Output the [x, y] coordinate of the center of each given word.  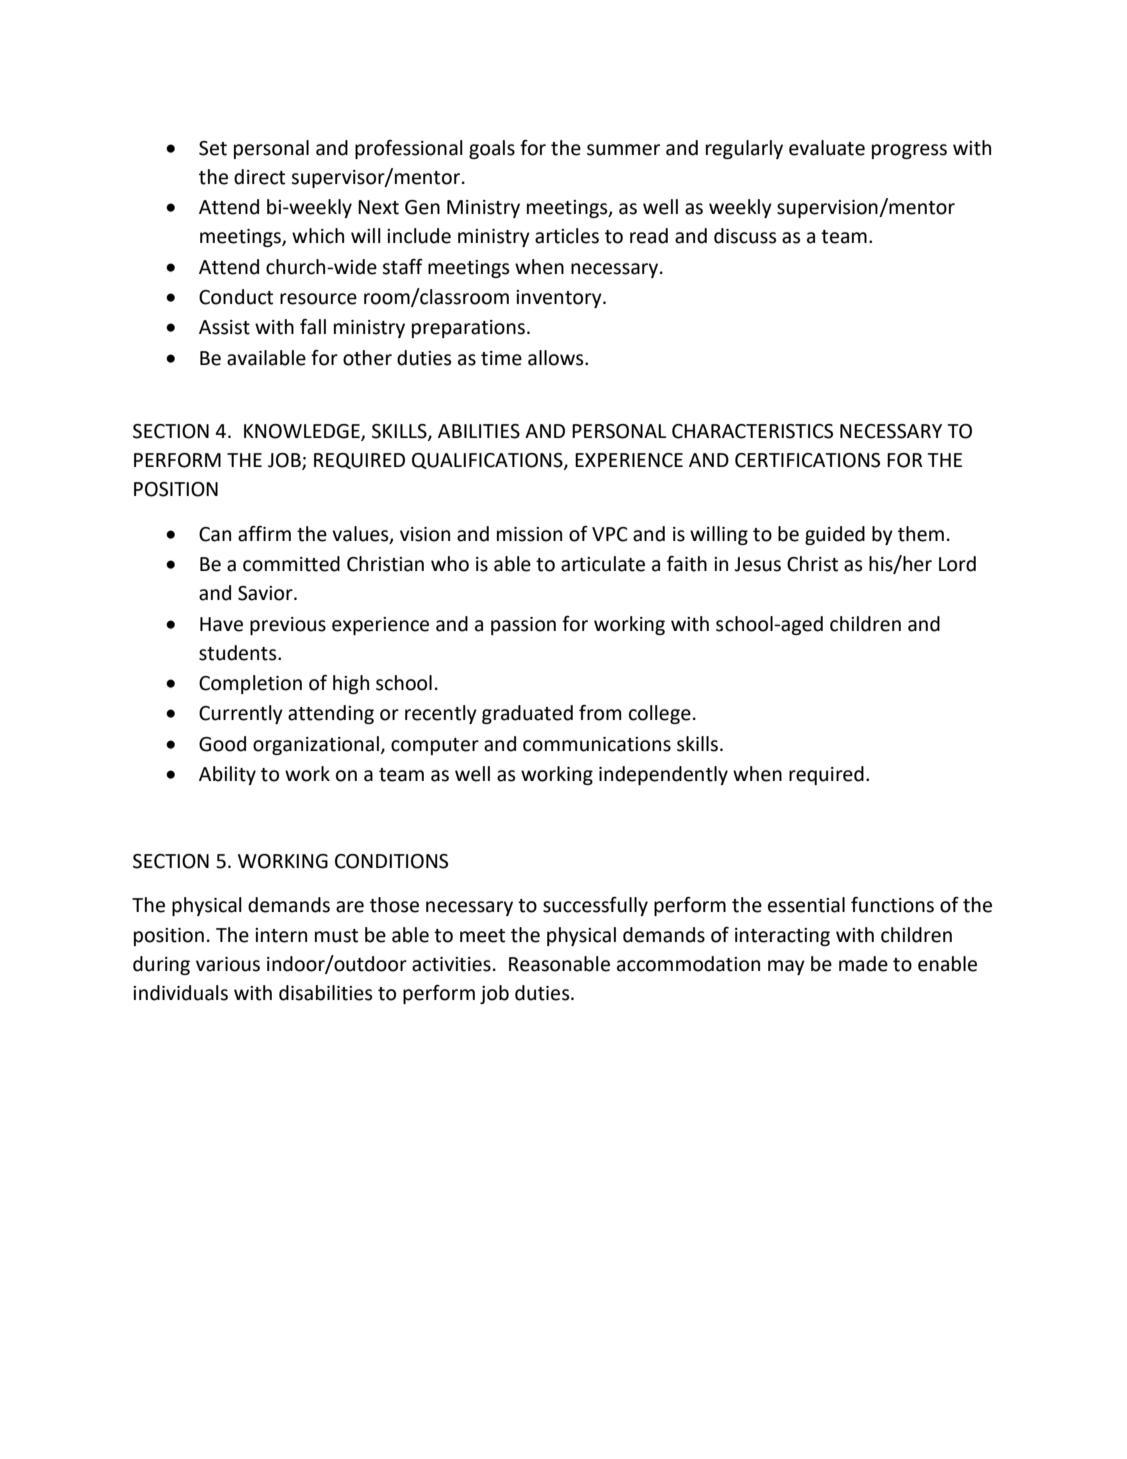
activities [451, 964]
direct [259, 177]
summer [623, 150]
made [863, 964]
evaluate [827, 148]
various [228, 964]
